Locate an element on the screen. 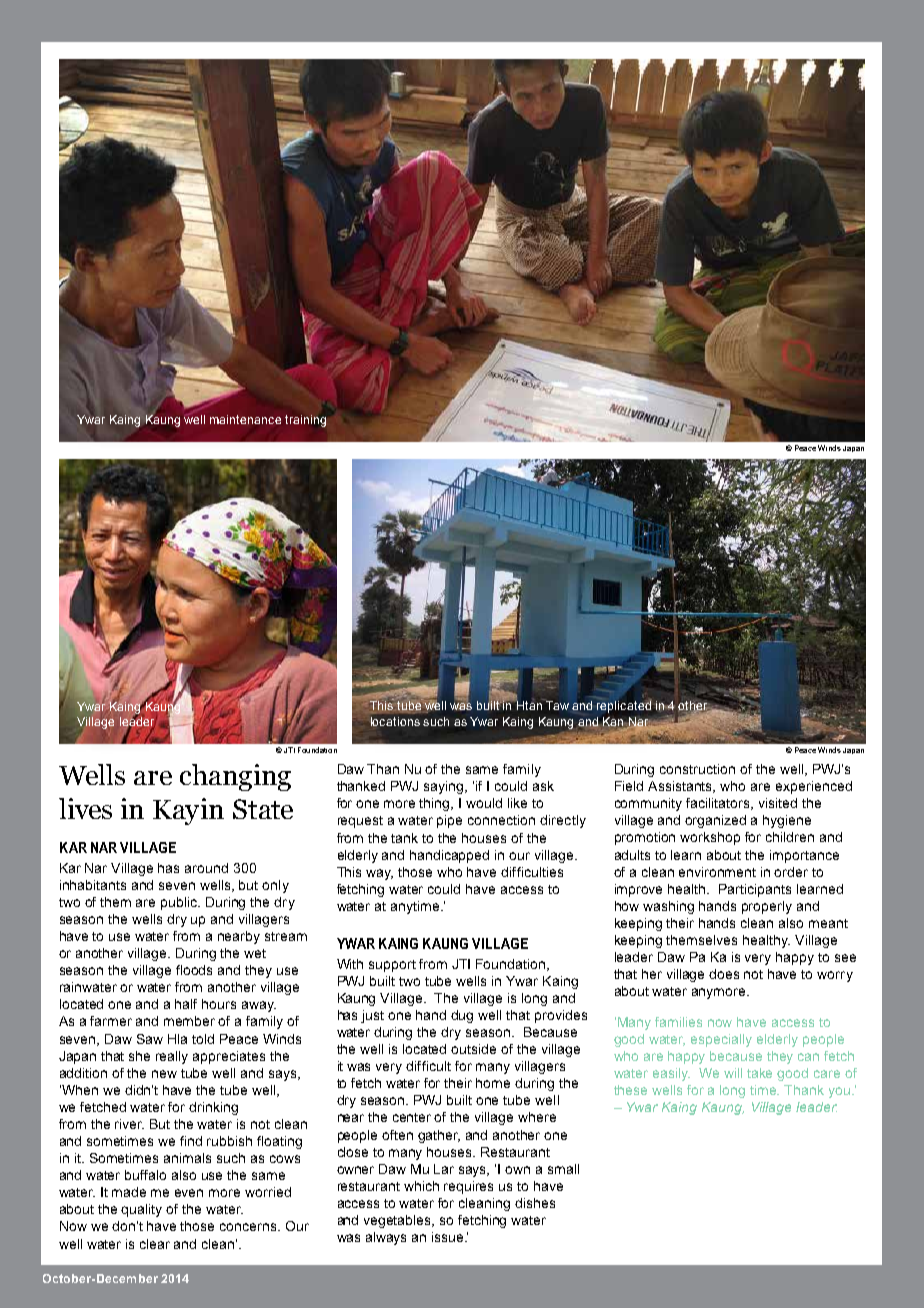 The width and height of the screenshot is (924, 1308). issue is located at coordinates (449, 1237).
